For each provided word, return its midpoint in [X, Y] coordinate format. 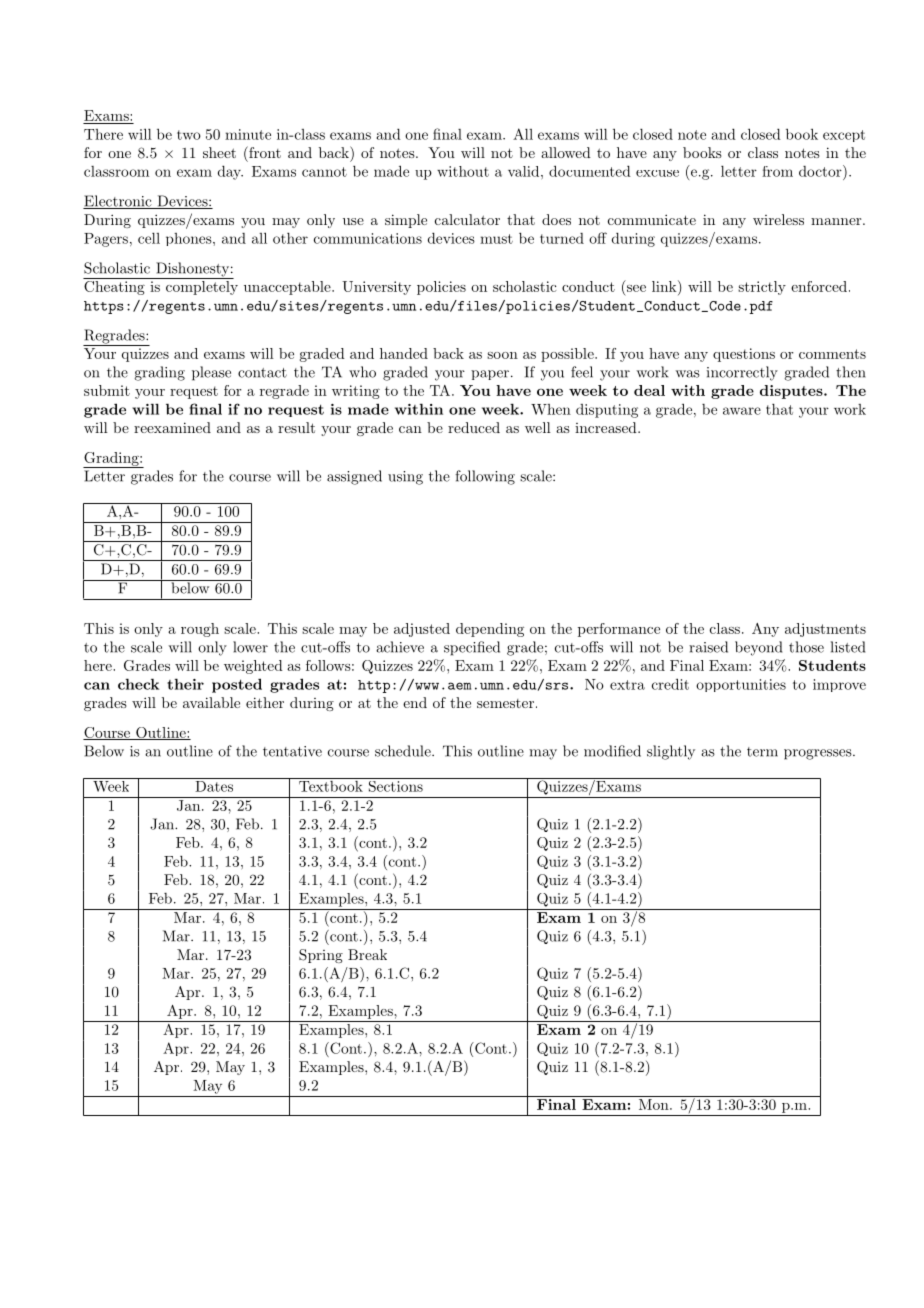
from [777, 171]
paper [490, 375]
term [762, 752]
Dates [214, 785]
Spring [321, 956]
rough [200, 630]
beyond [758, 648]
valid [523, 171]
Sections [395, 785]
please [211, 373]
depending [490, 630]
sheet [219, 152]
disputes [792, 392]
